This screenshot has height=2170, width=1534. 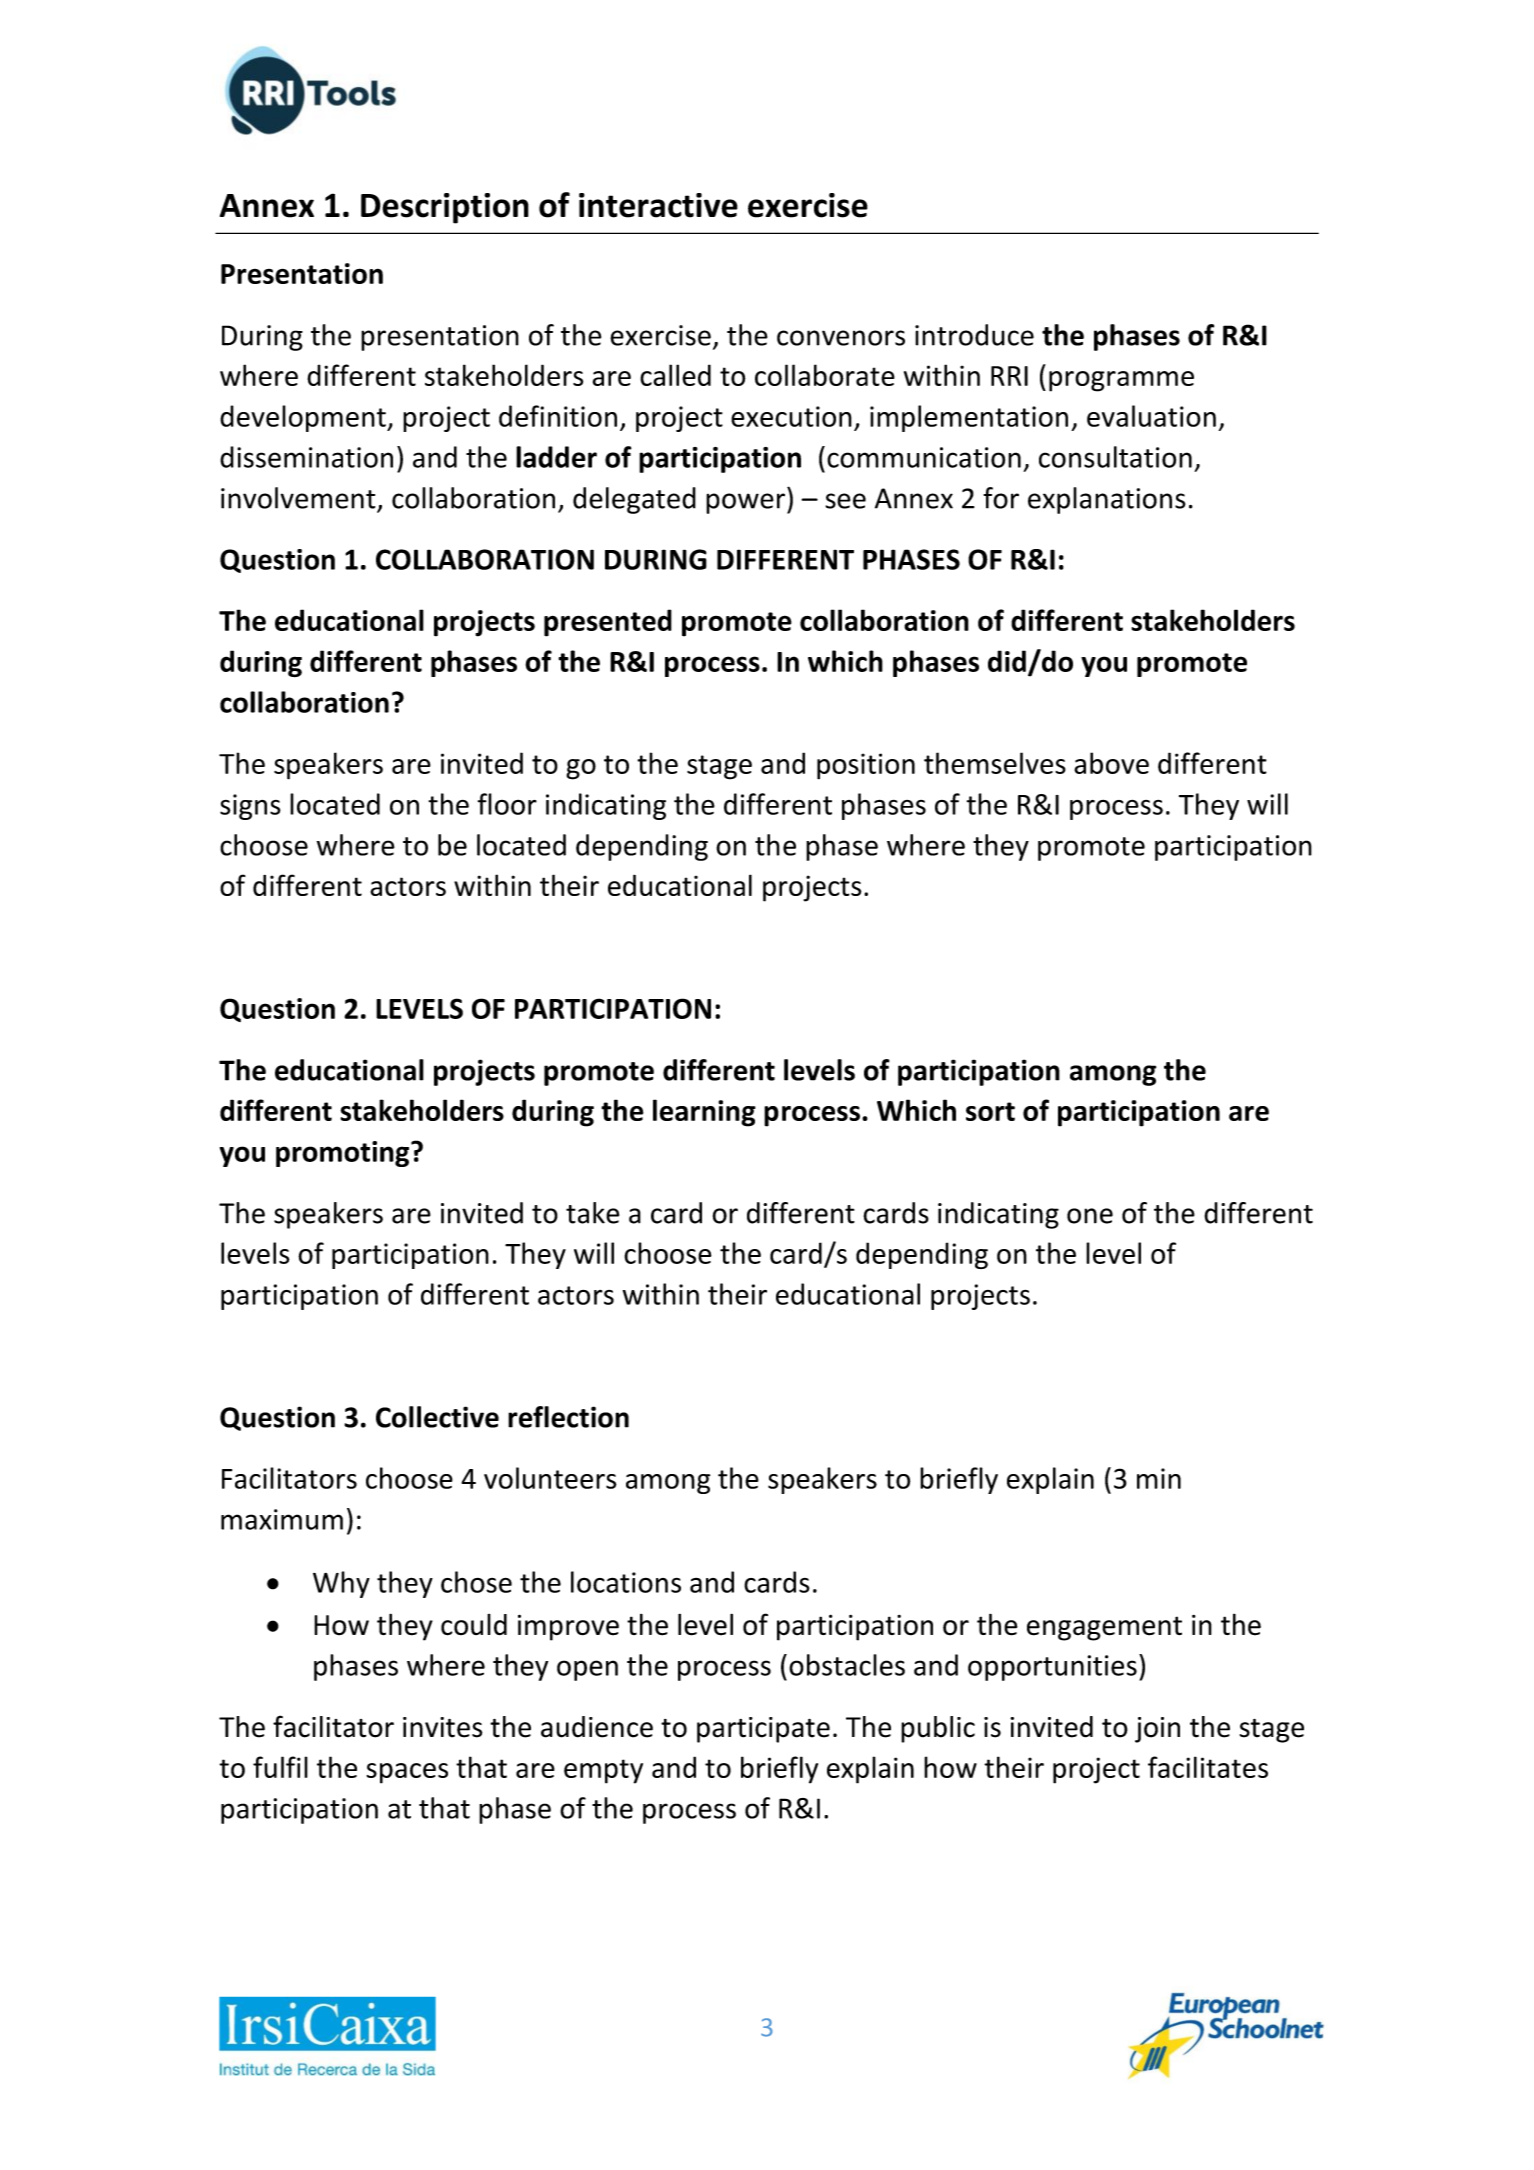 What do you see at coordinates (866, 766) in the screenshot?
I see `position` at bounding box center [866, 766].
